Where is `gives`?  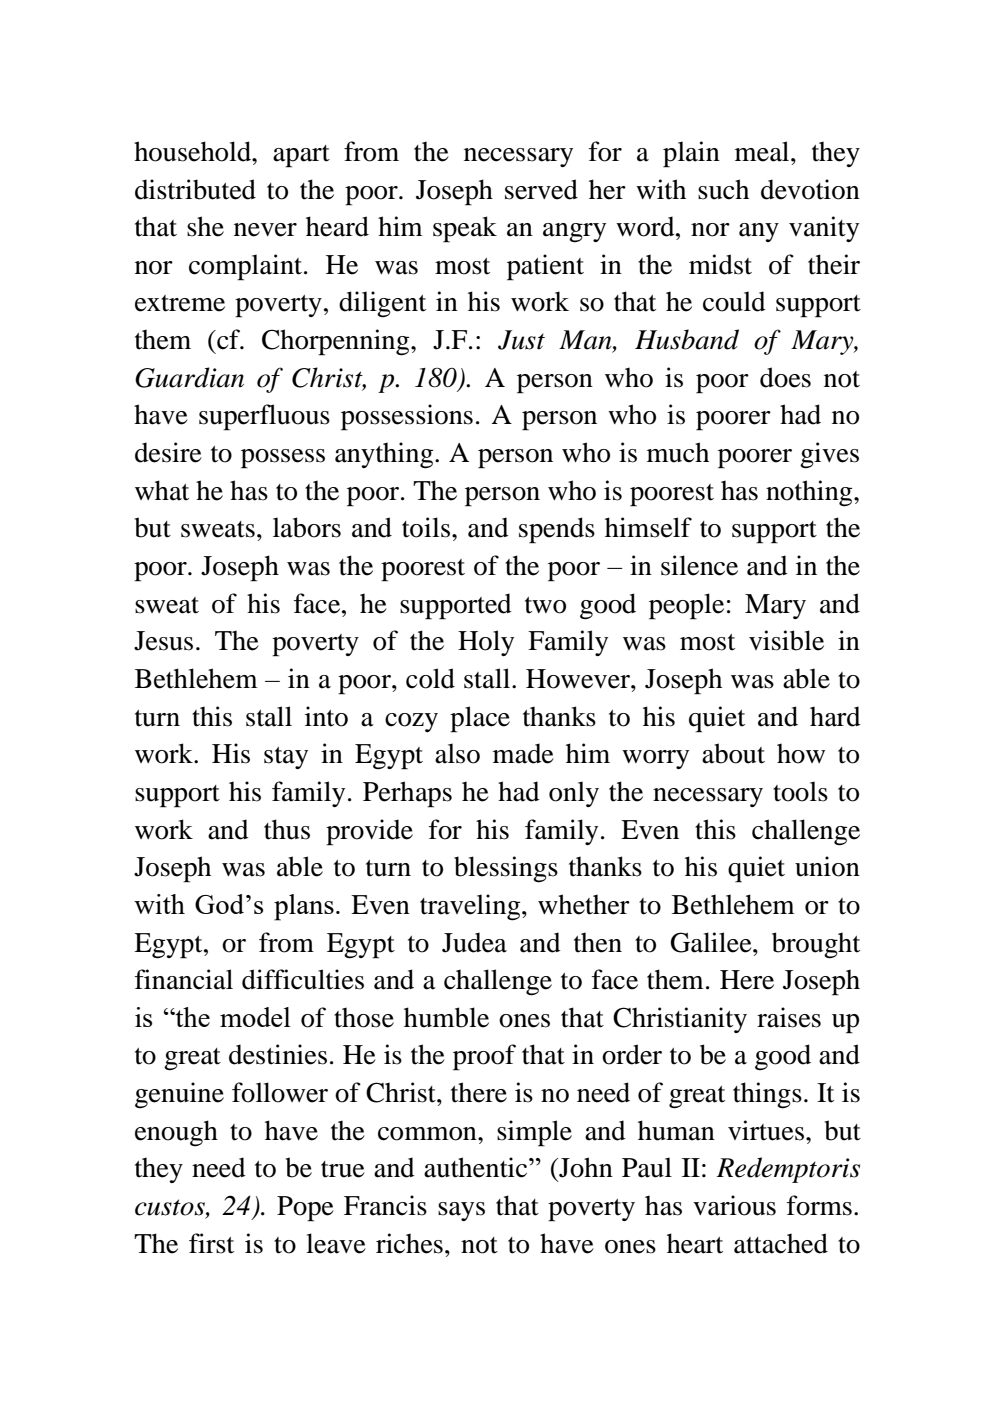 gives is located at coordinates (829, 455).
